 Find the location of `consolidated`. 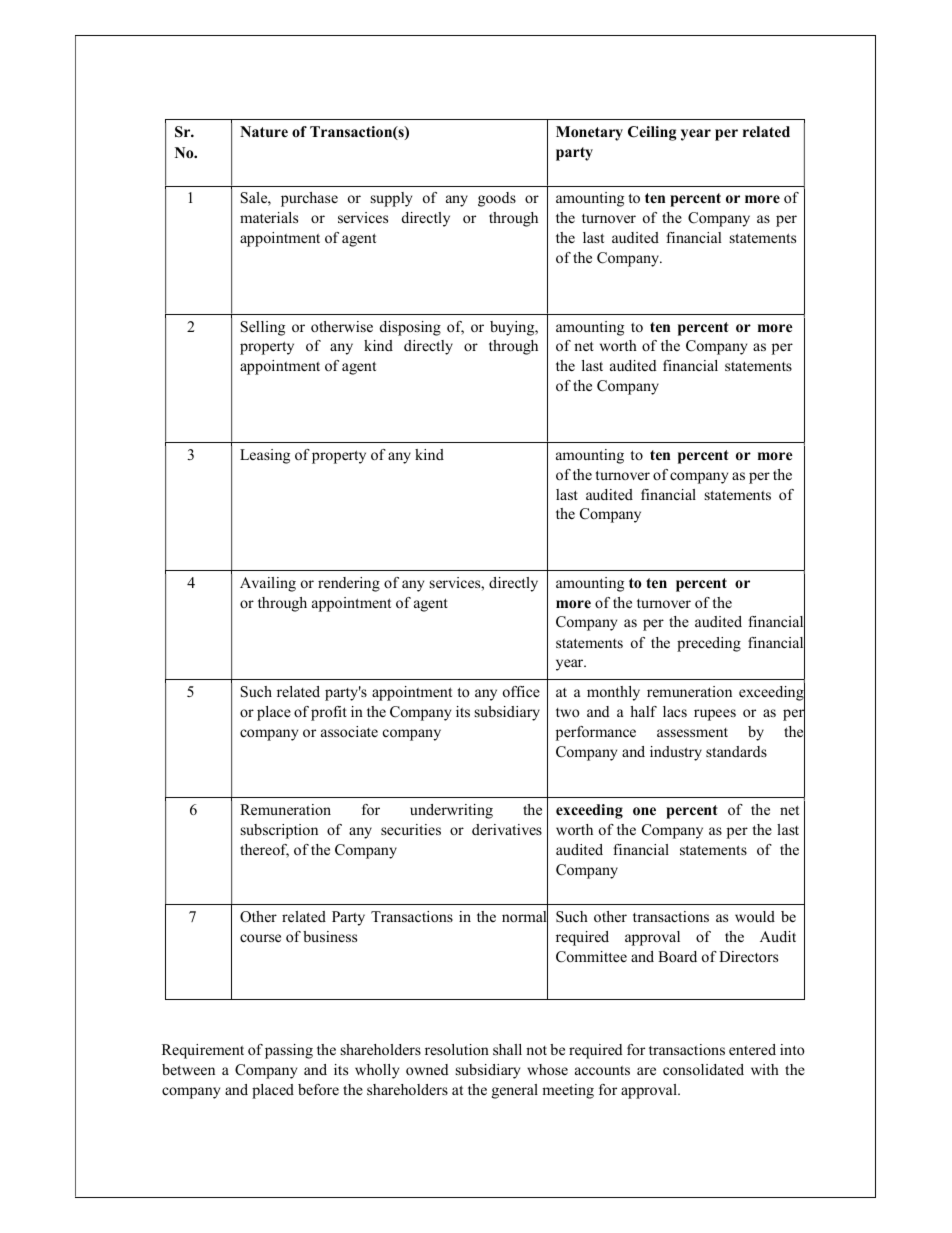

consolidated is located at coordinates (703, 1069).
